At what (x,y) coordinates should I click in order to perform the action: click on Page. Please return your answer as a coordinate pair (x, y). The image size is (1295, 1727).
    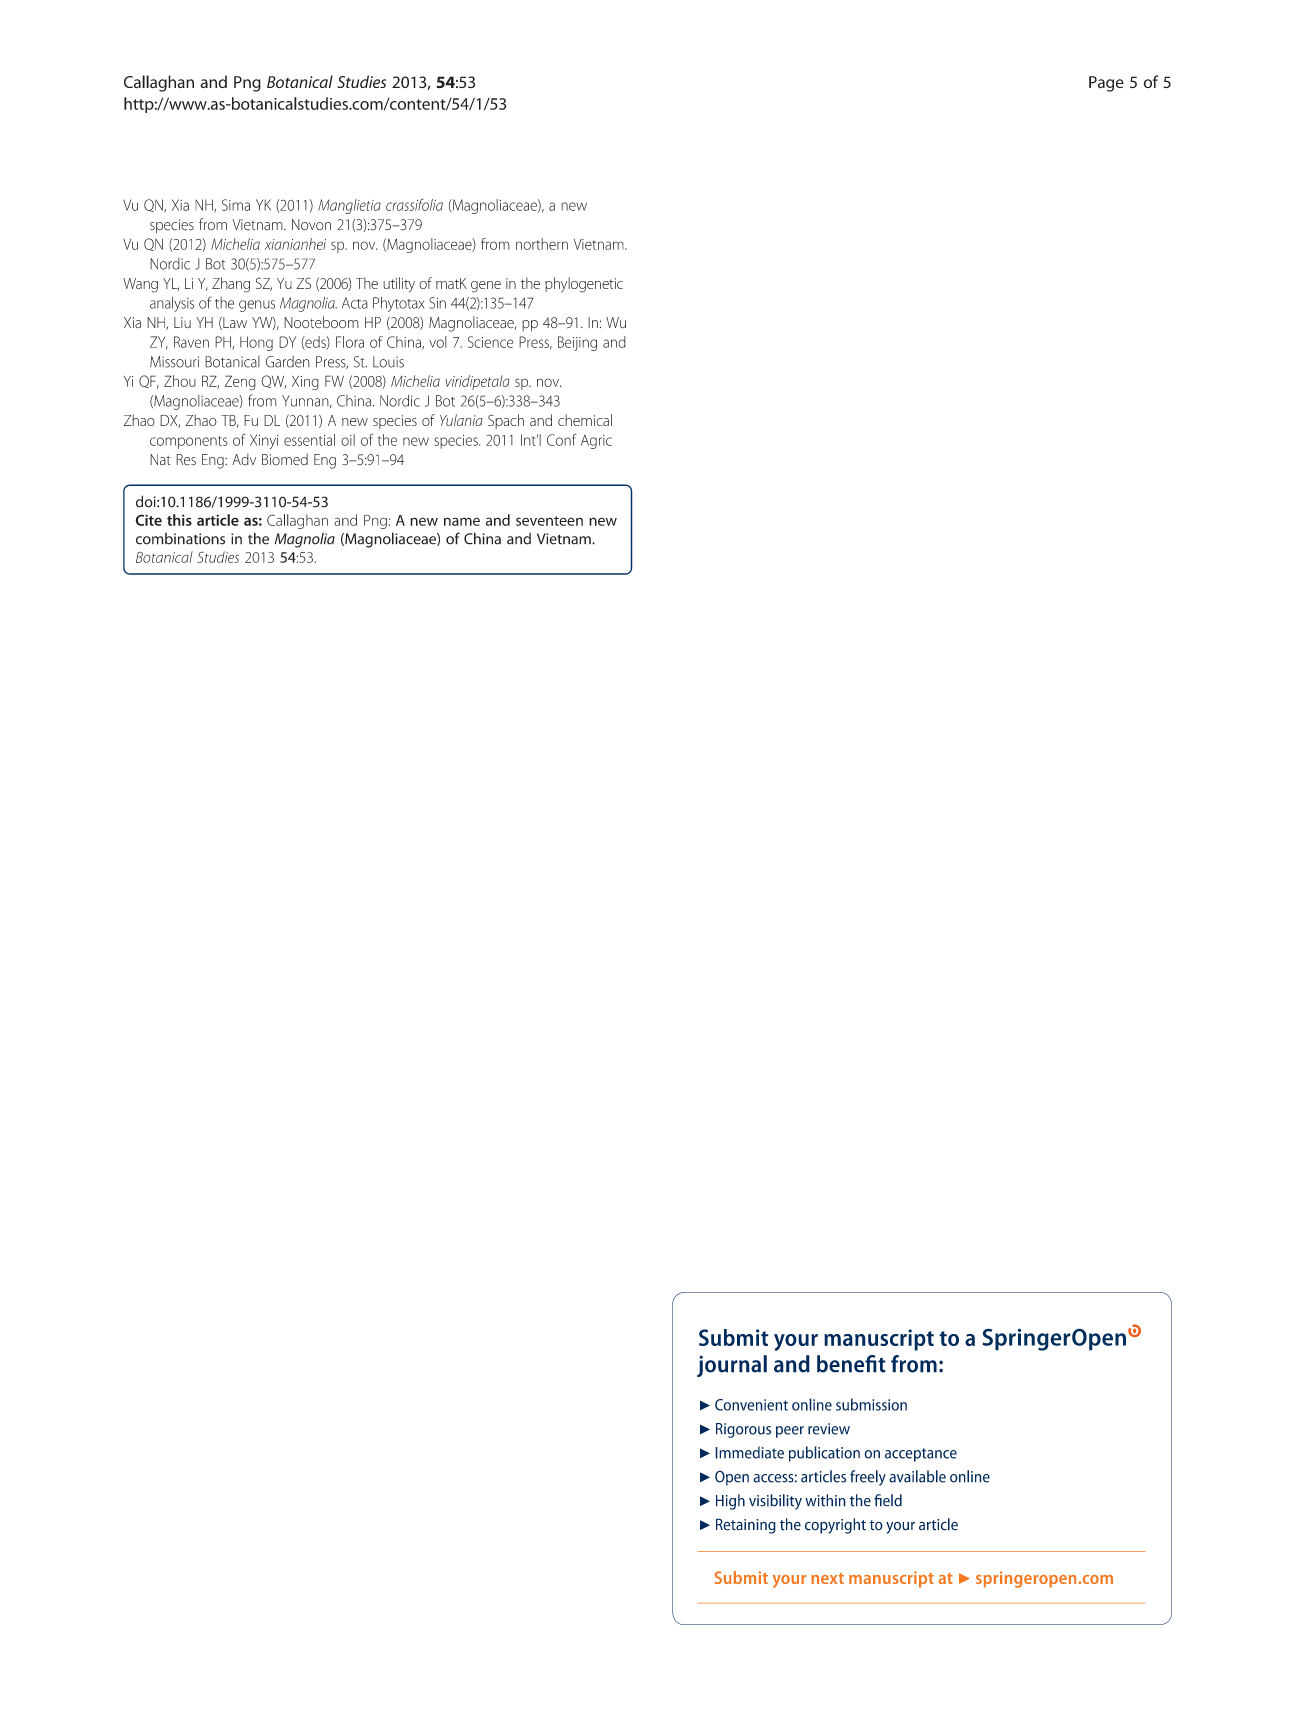
    Looking at the image, I should click on (1106, 84).
